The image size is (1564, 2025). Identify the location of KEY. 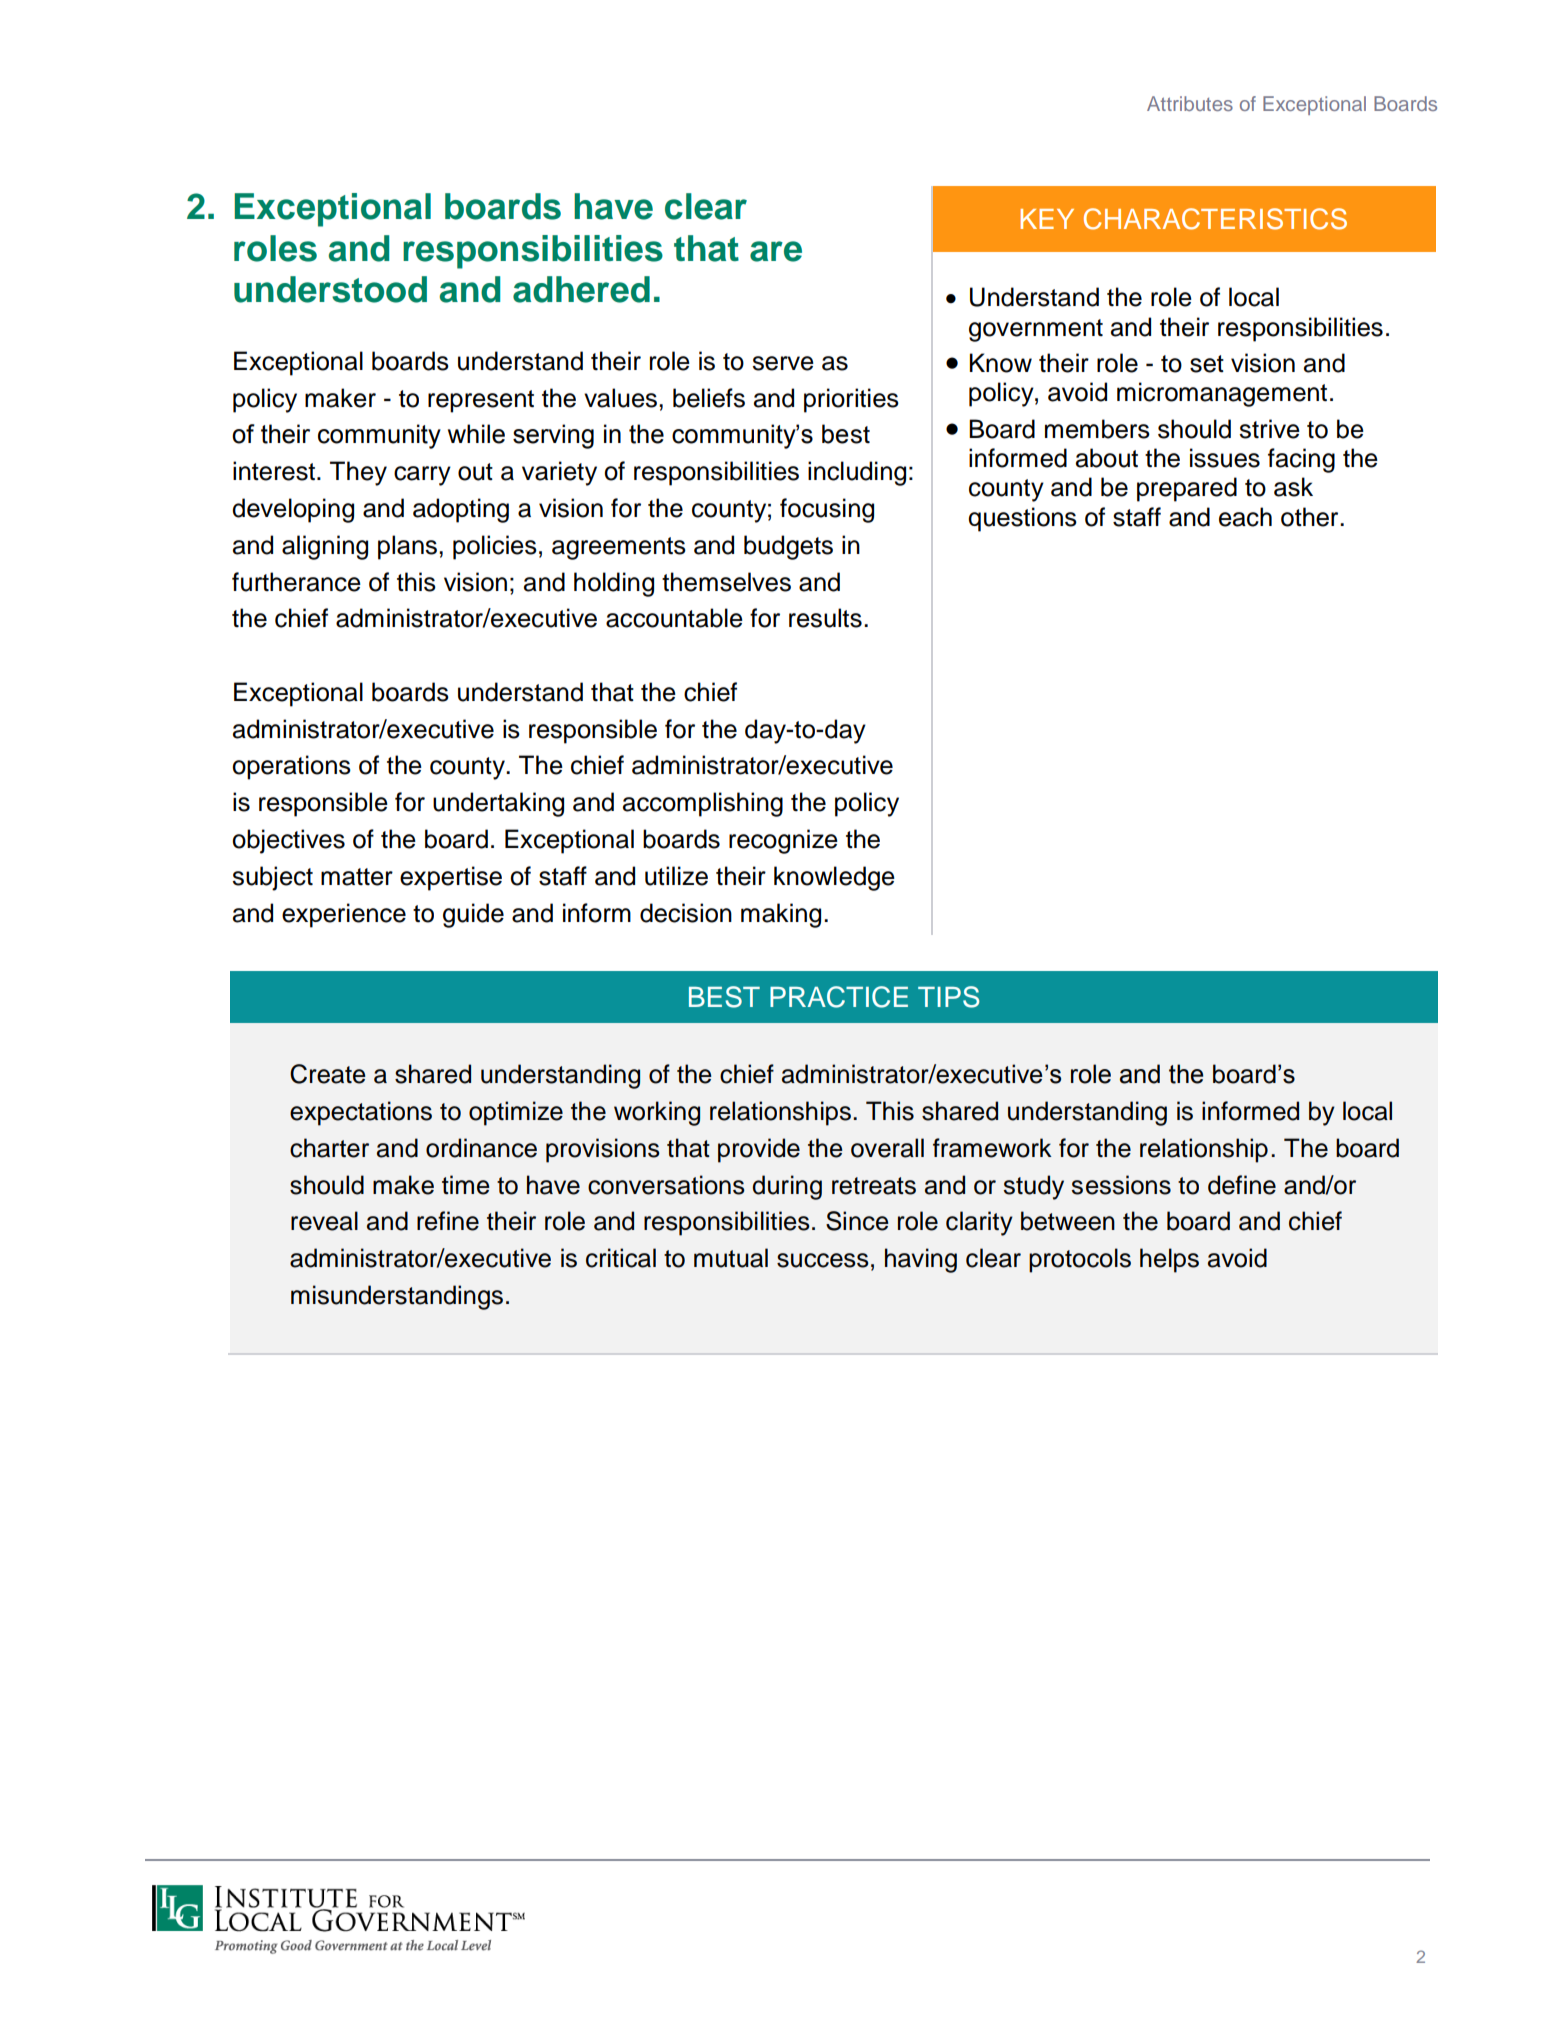
(1047, 219).
